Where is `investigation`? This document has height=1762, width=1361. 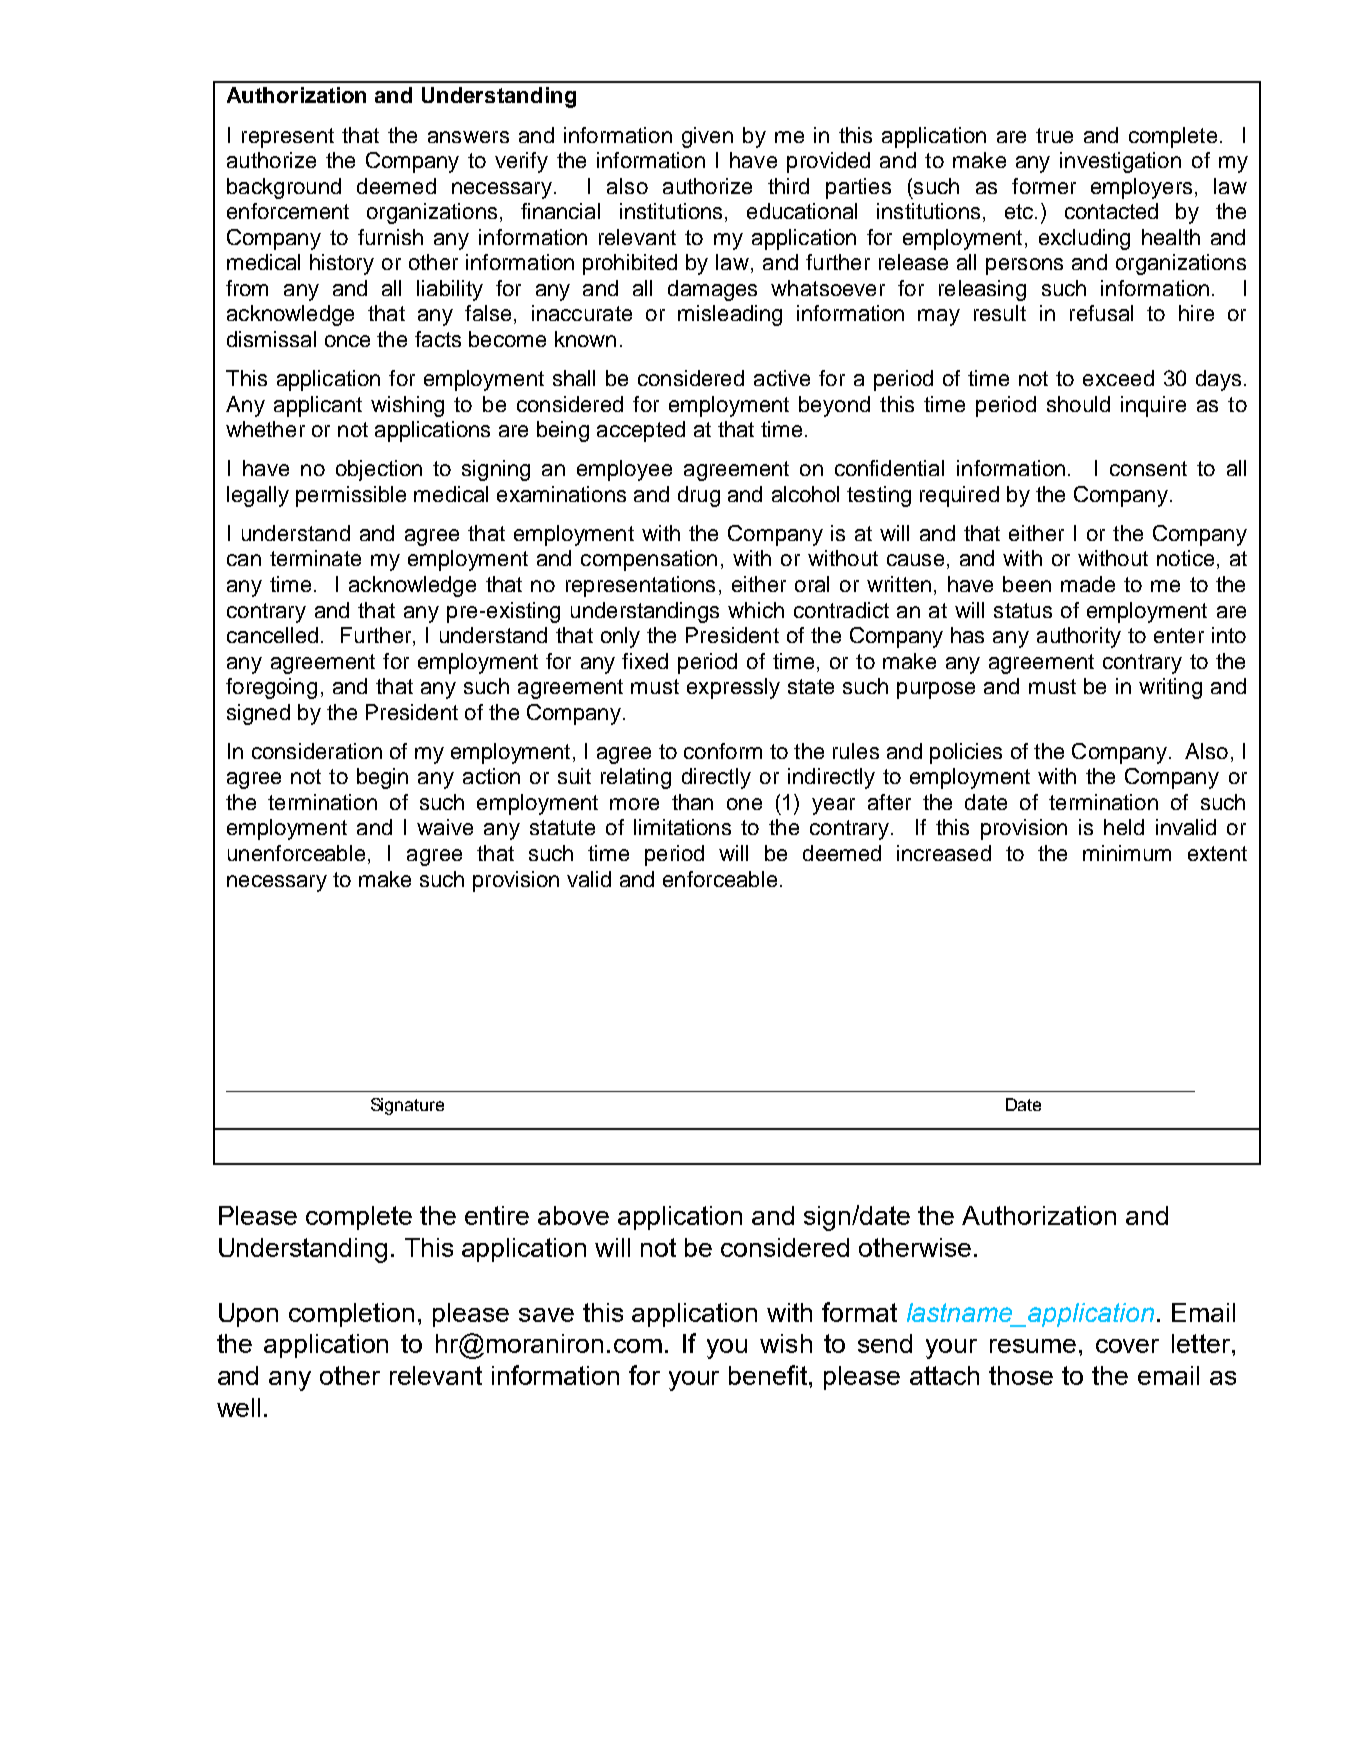
investigation is located at coordinates (1120, 162).
